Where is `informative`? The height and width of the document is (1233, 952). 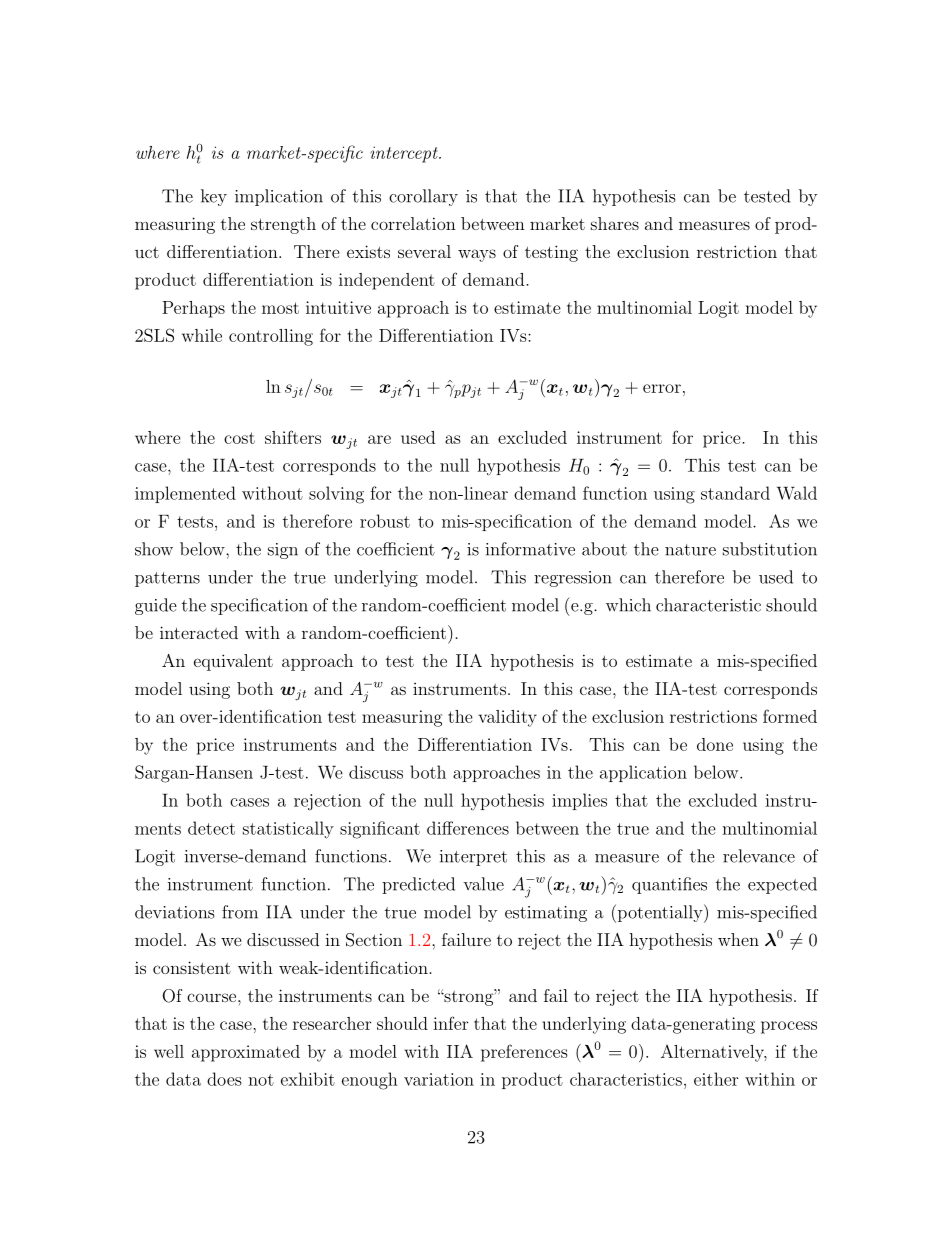 informative is located at coordinates (530, 549).
